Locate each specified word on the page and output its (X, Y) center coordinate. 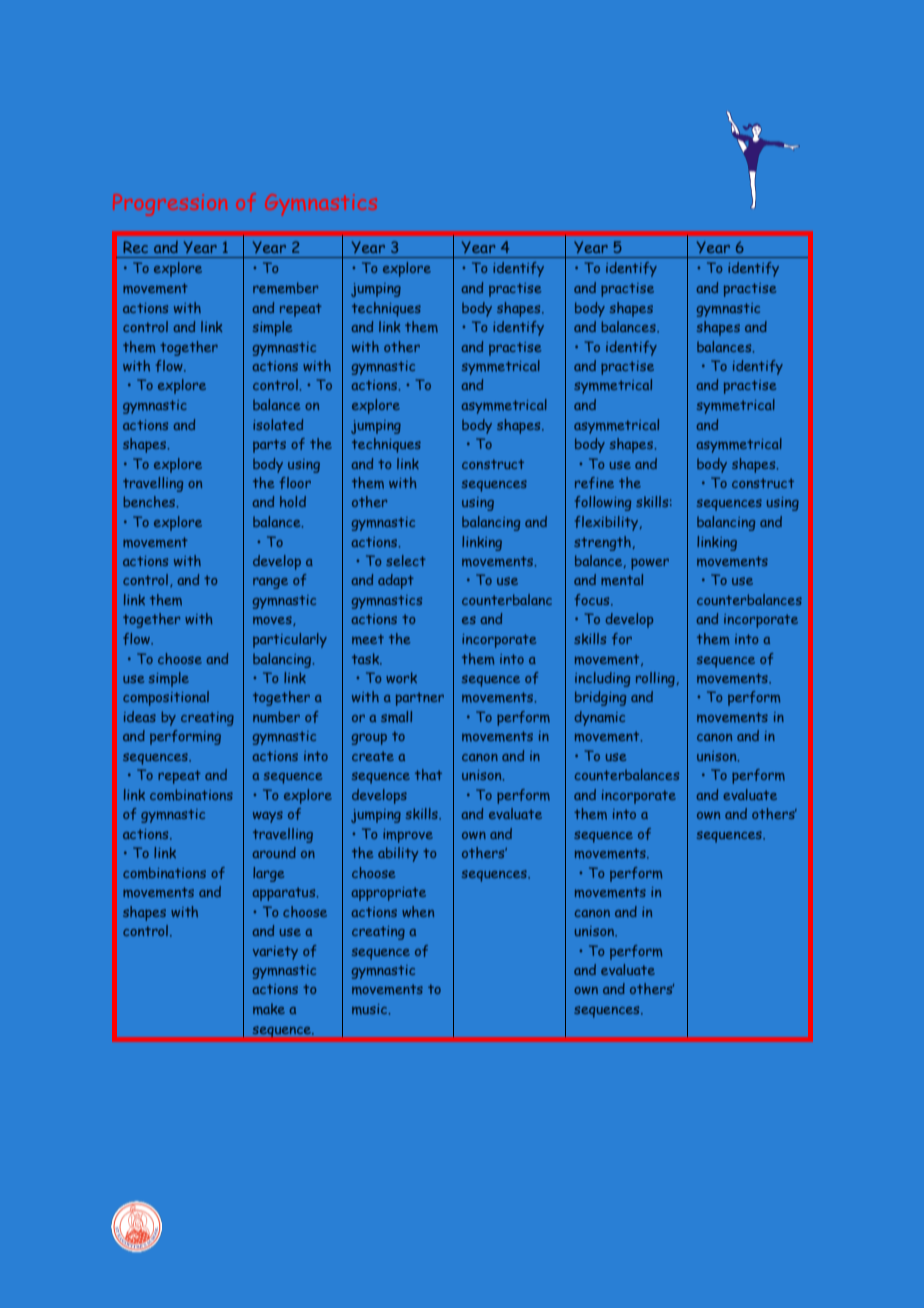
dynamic (600, 718)
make (269, 1009)
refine (594, 483)
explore (376, 406)
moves (273, 621)
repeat (301, 310)
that (428, 774)
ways (268, 817)
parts (269, 446)
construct (493, 464)
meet (368, 639)
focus (593, 600)
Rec (135, 247)
